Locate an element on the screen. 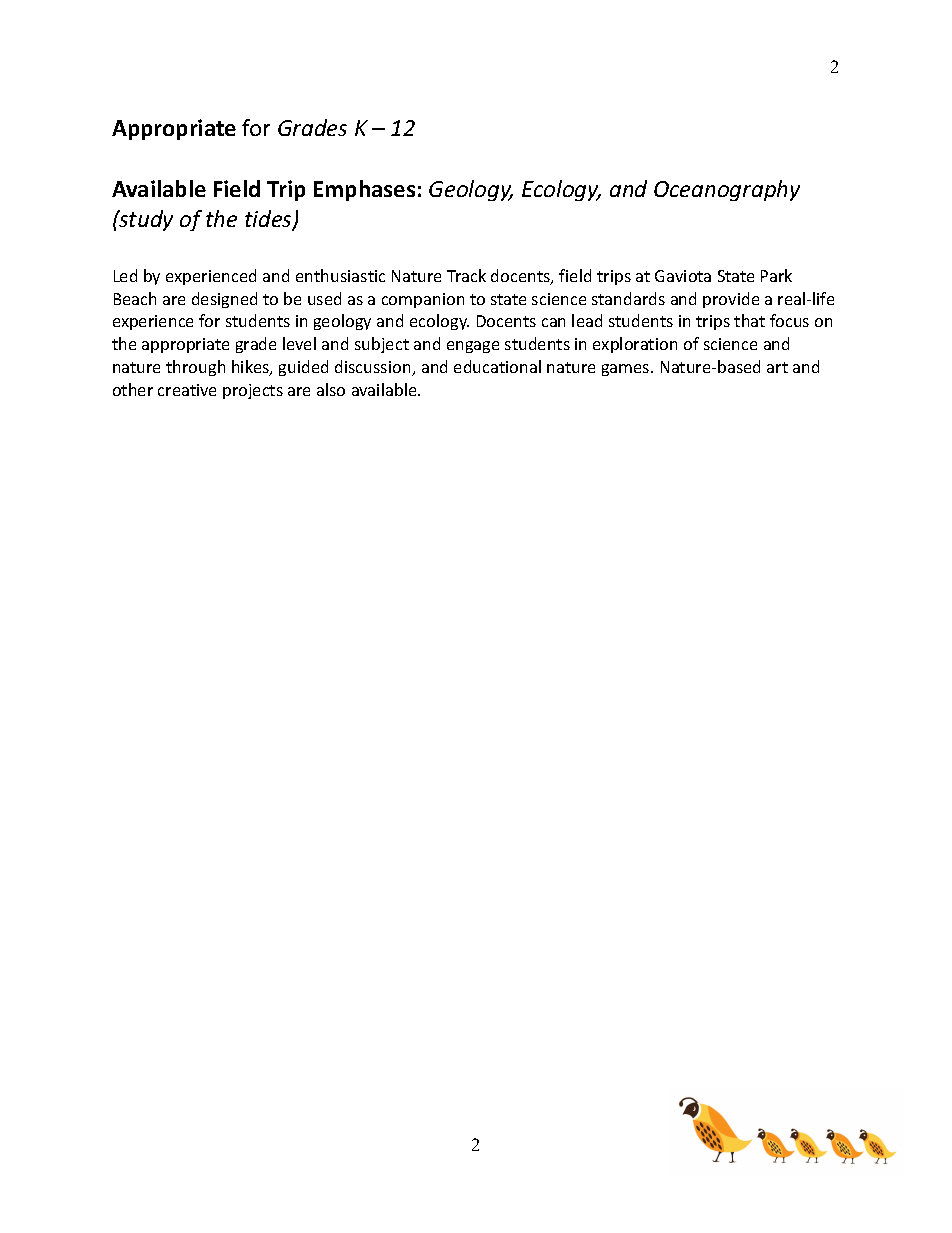  provide is located at coordinates (731, 300).
